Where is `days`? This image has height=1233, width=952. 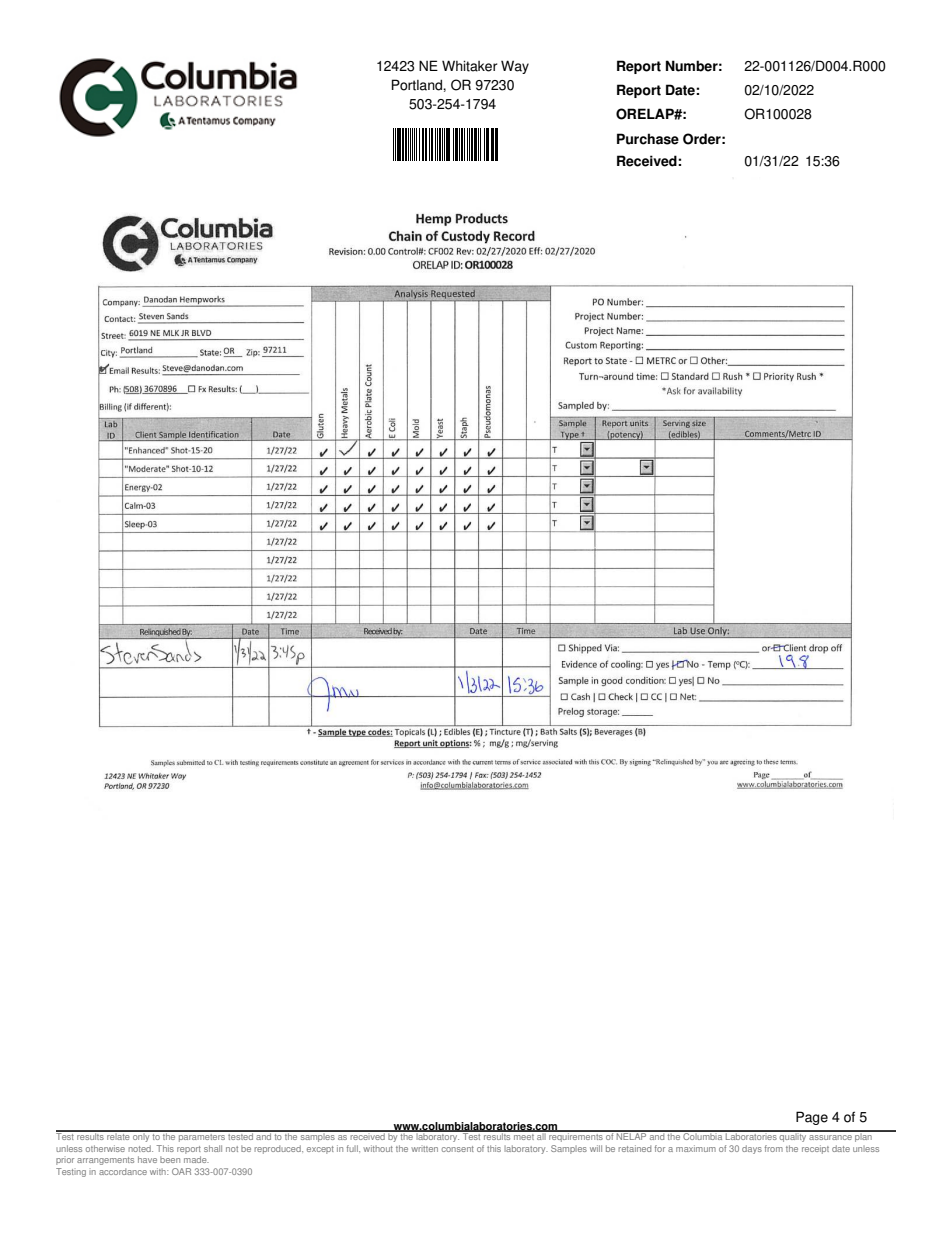 days is located at coordinates (752, 1149).
